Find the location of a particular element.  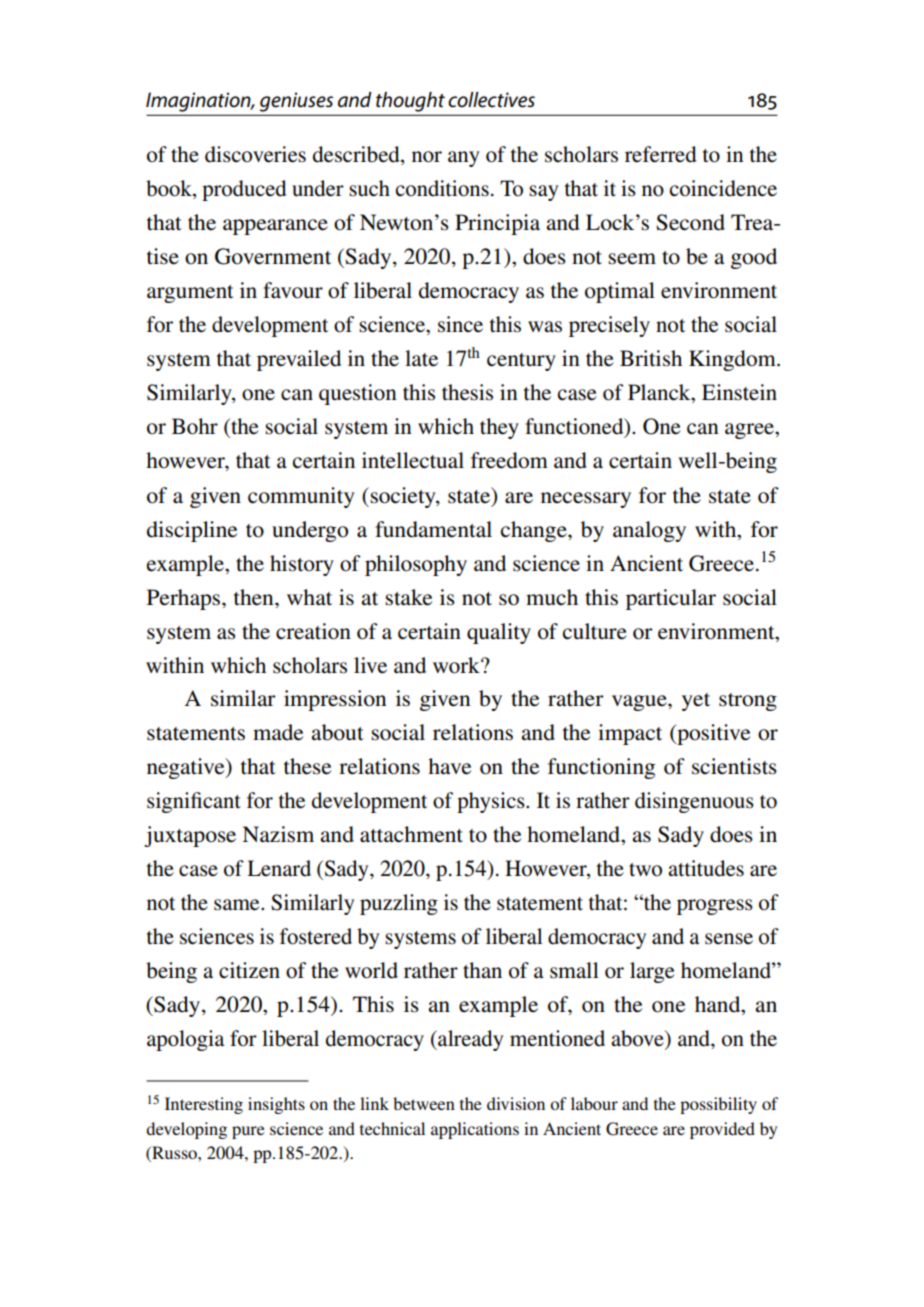

pure is located at coordinates (248, 1132).
